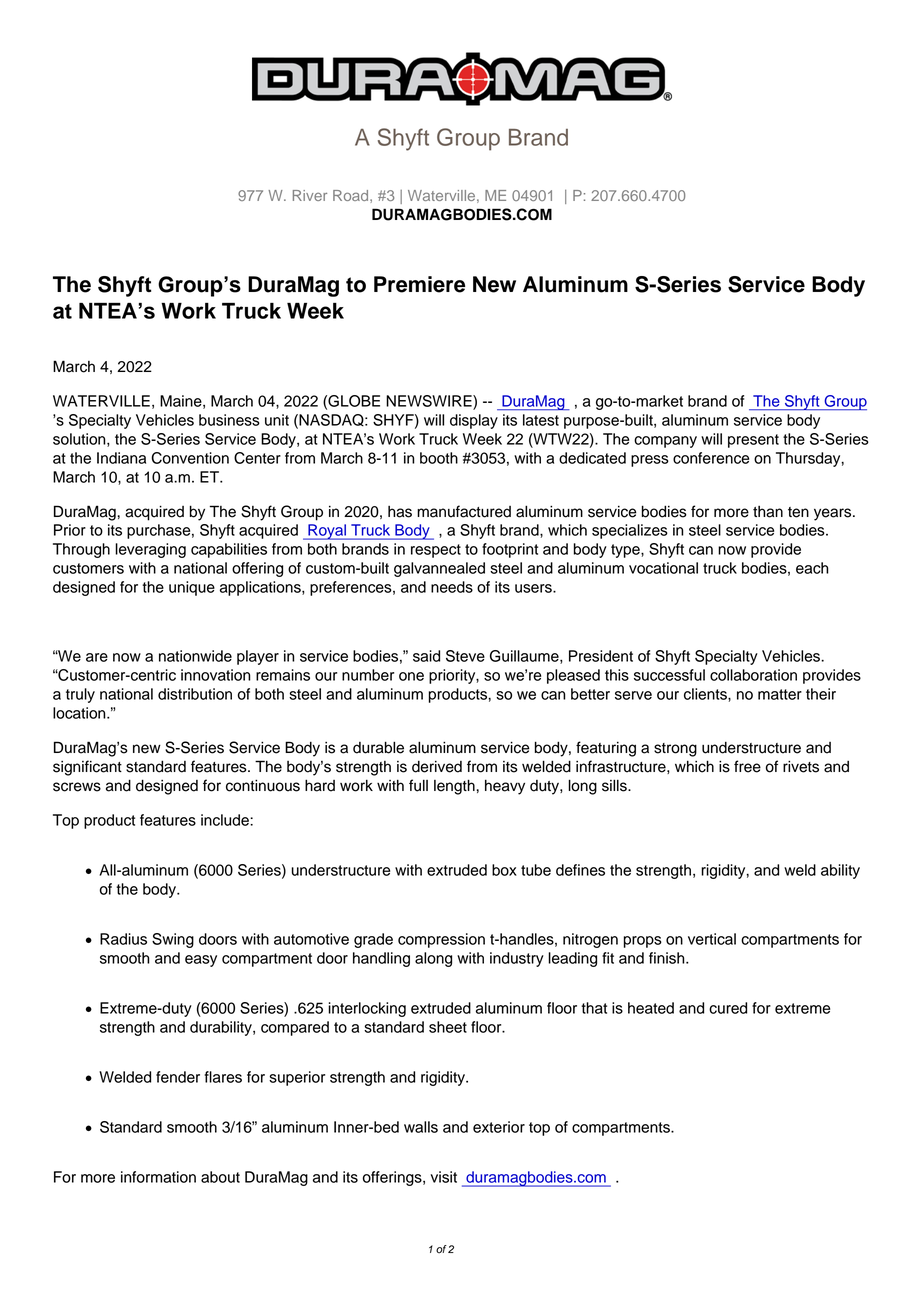  I want to click on information, so click(158, 1177).
